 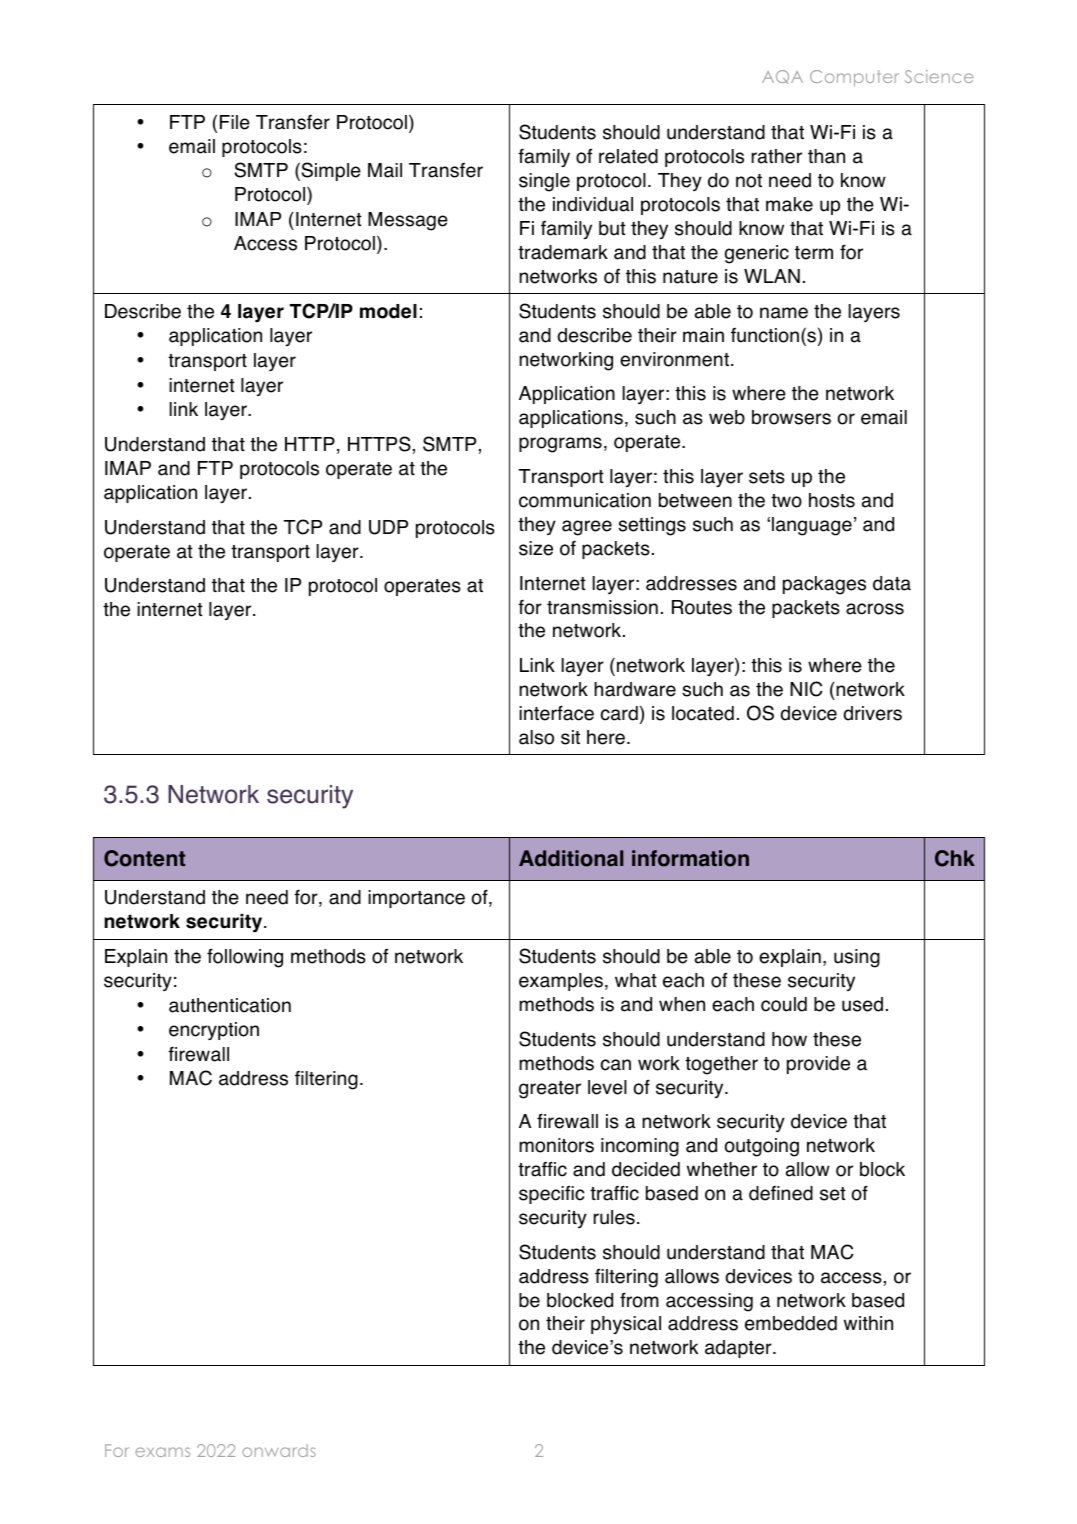 What do you see at coordinates (626, 1325) in the screenshot?
I see `physical` at bounding box center [626, 1325].
